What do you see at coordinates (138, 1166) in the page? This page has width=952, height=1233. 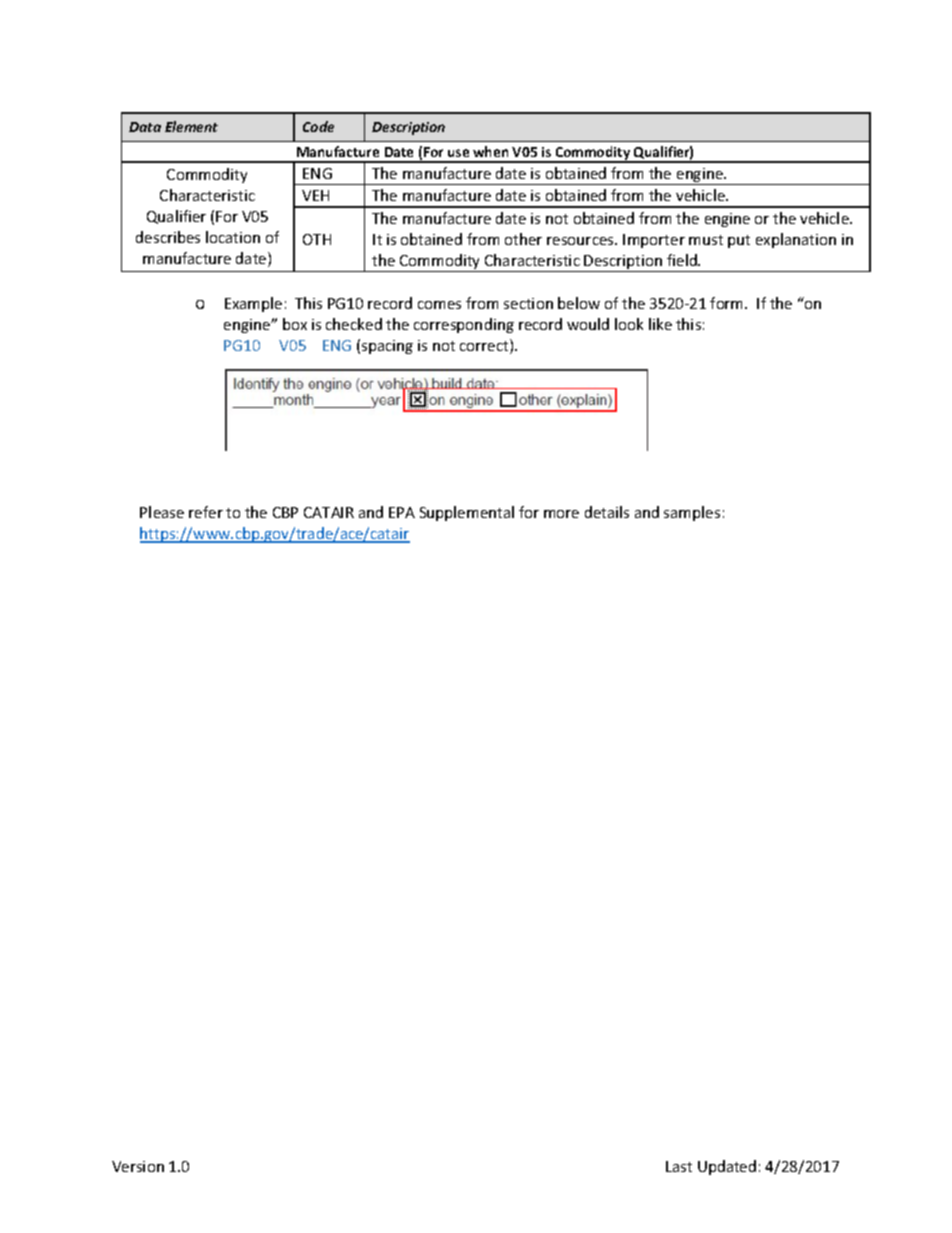 I see `Version` at bounding box center [138, 1166].
